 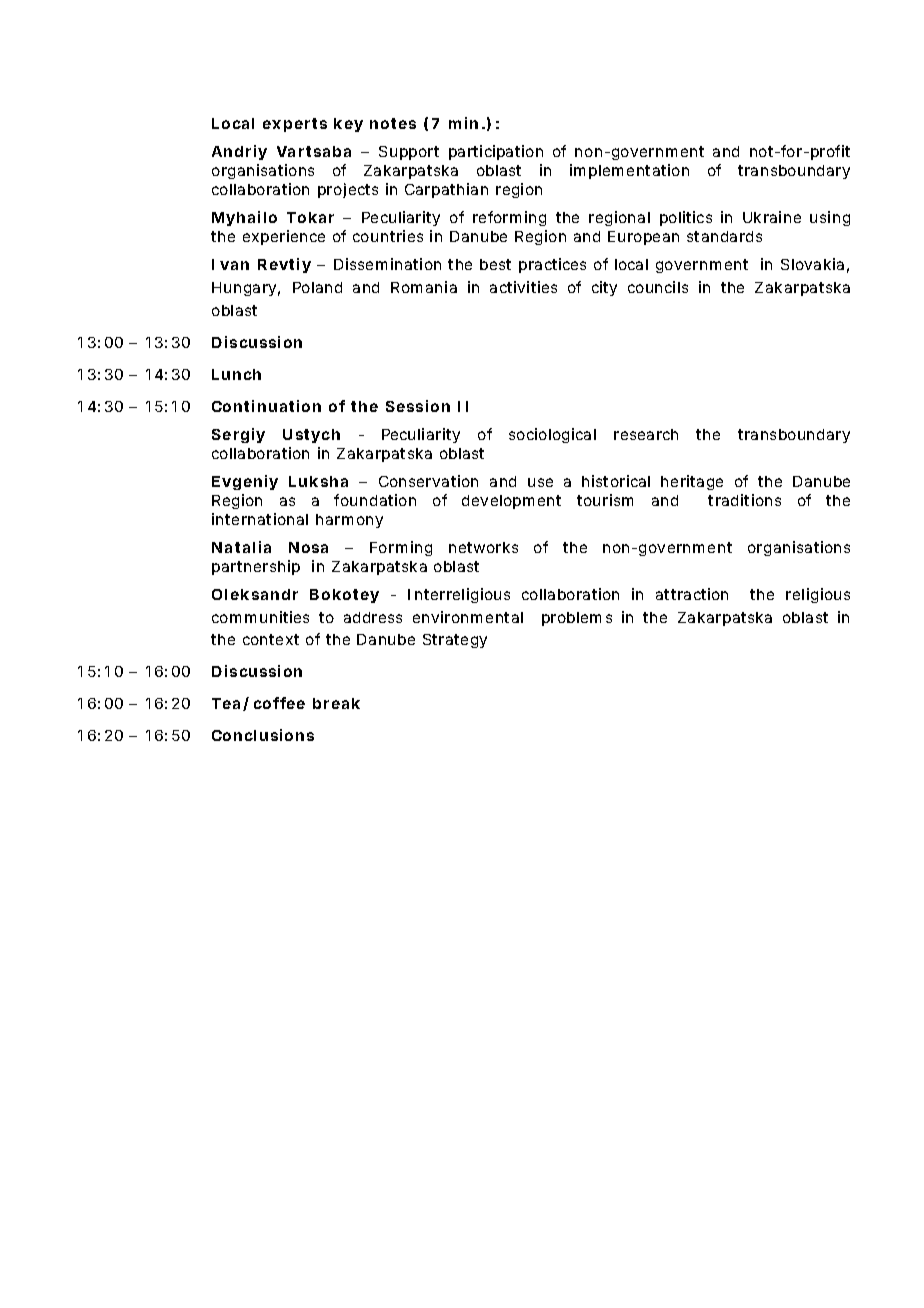 I want to click on implementation, so click(x=629, y=171).
